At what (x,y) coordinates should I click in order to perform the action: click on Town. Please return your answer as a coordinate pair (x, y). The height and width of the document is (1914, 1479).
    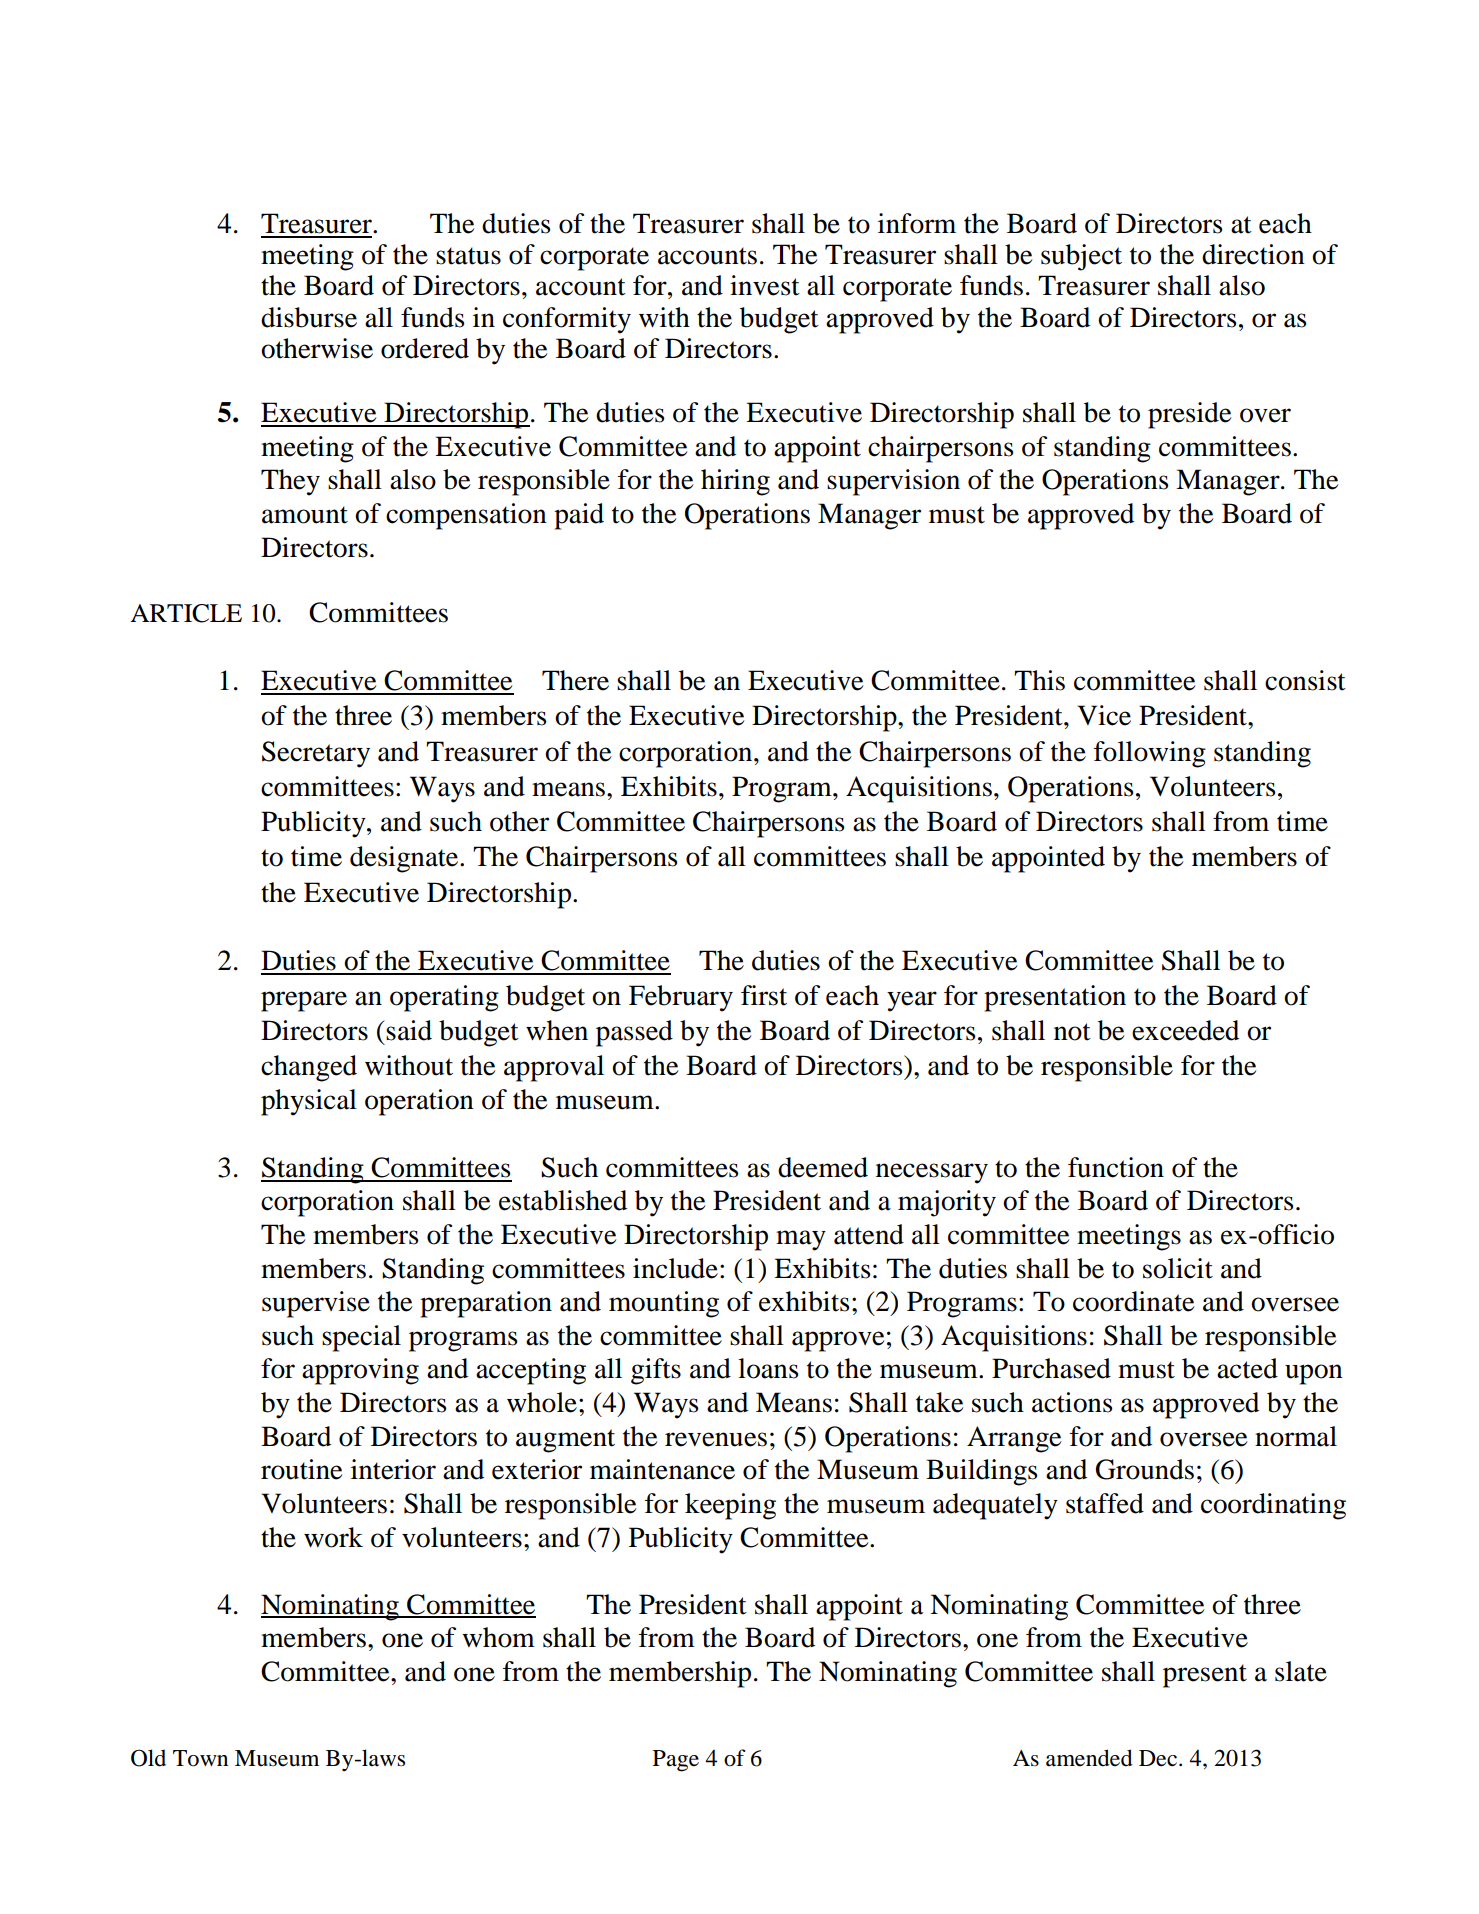
    Looking at the image, I should click on (200, 1758).
